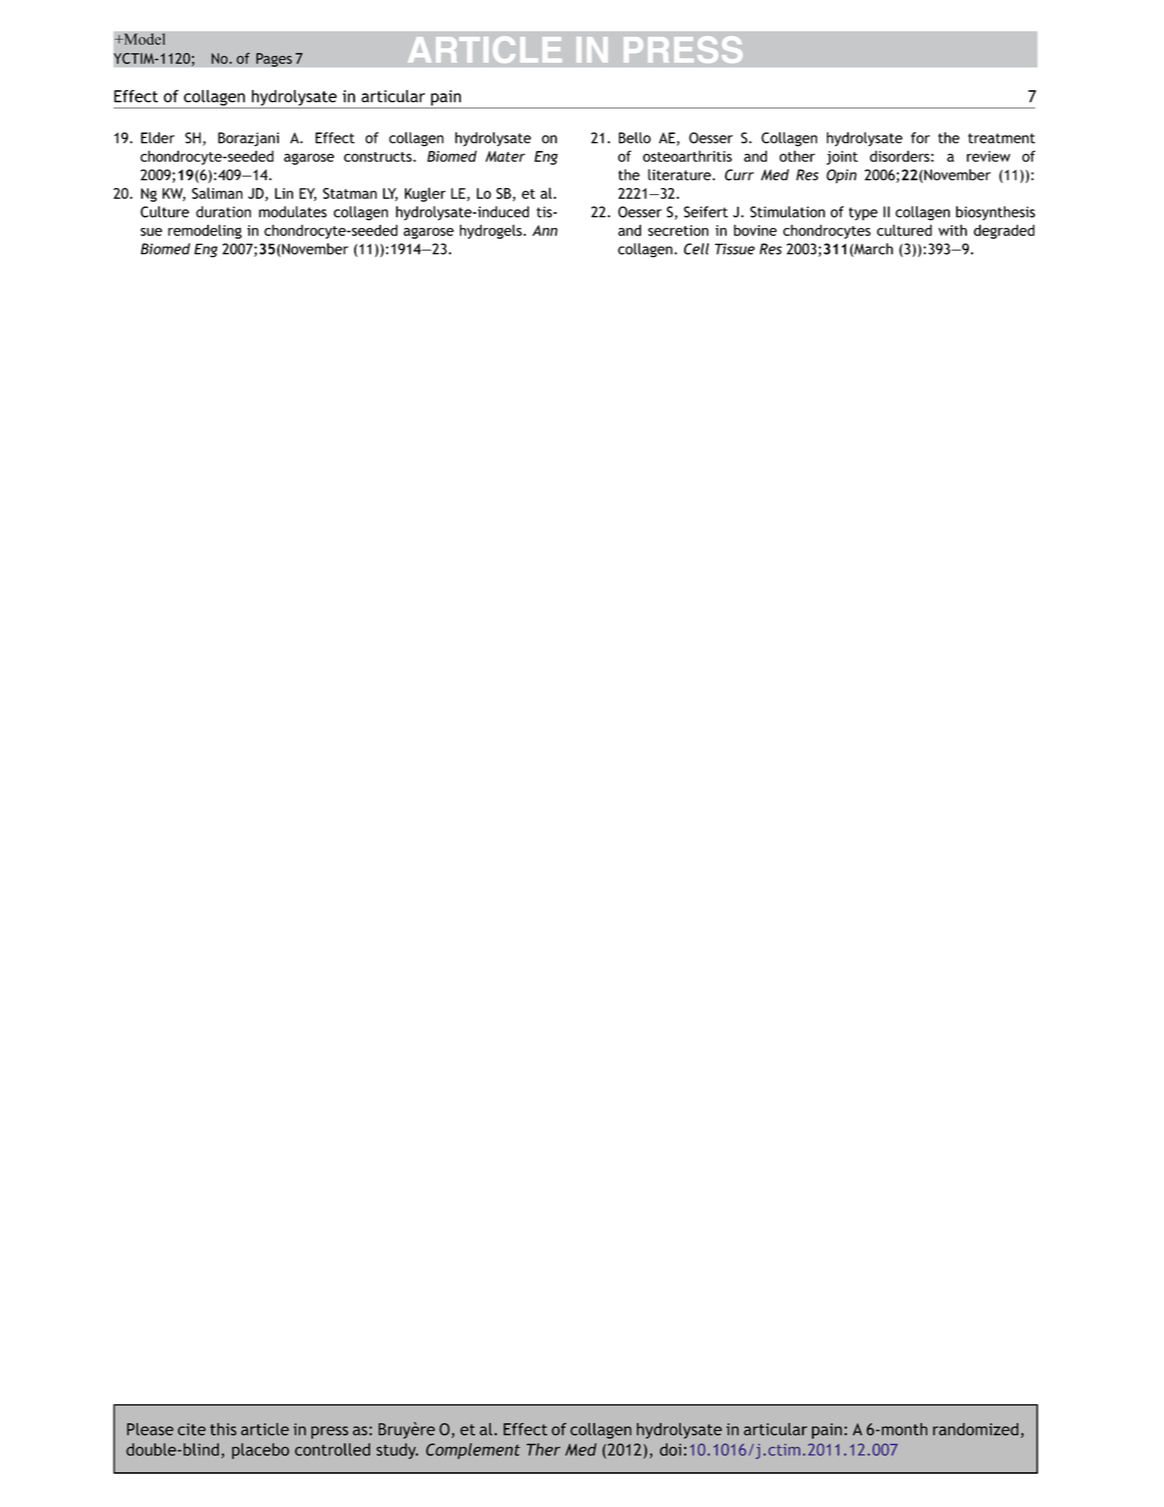  What do you see at coordinates (696, 249) in the image?
I see `Cell` at bounding box center [696, 249].
